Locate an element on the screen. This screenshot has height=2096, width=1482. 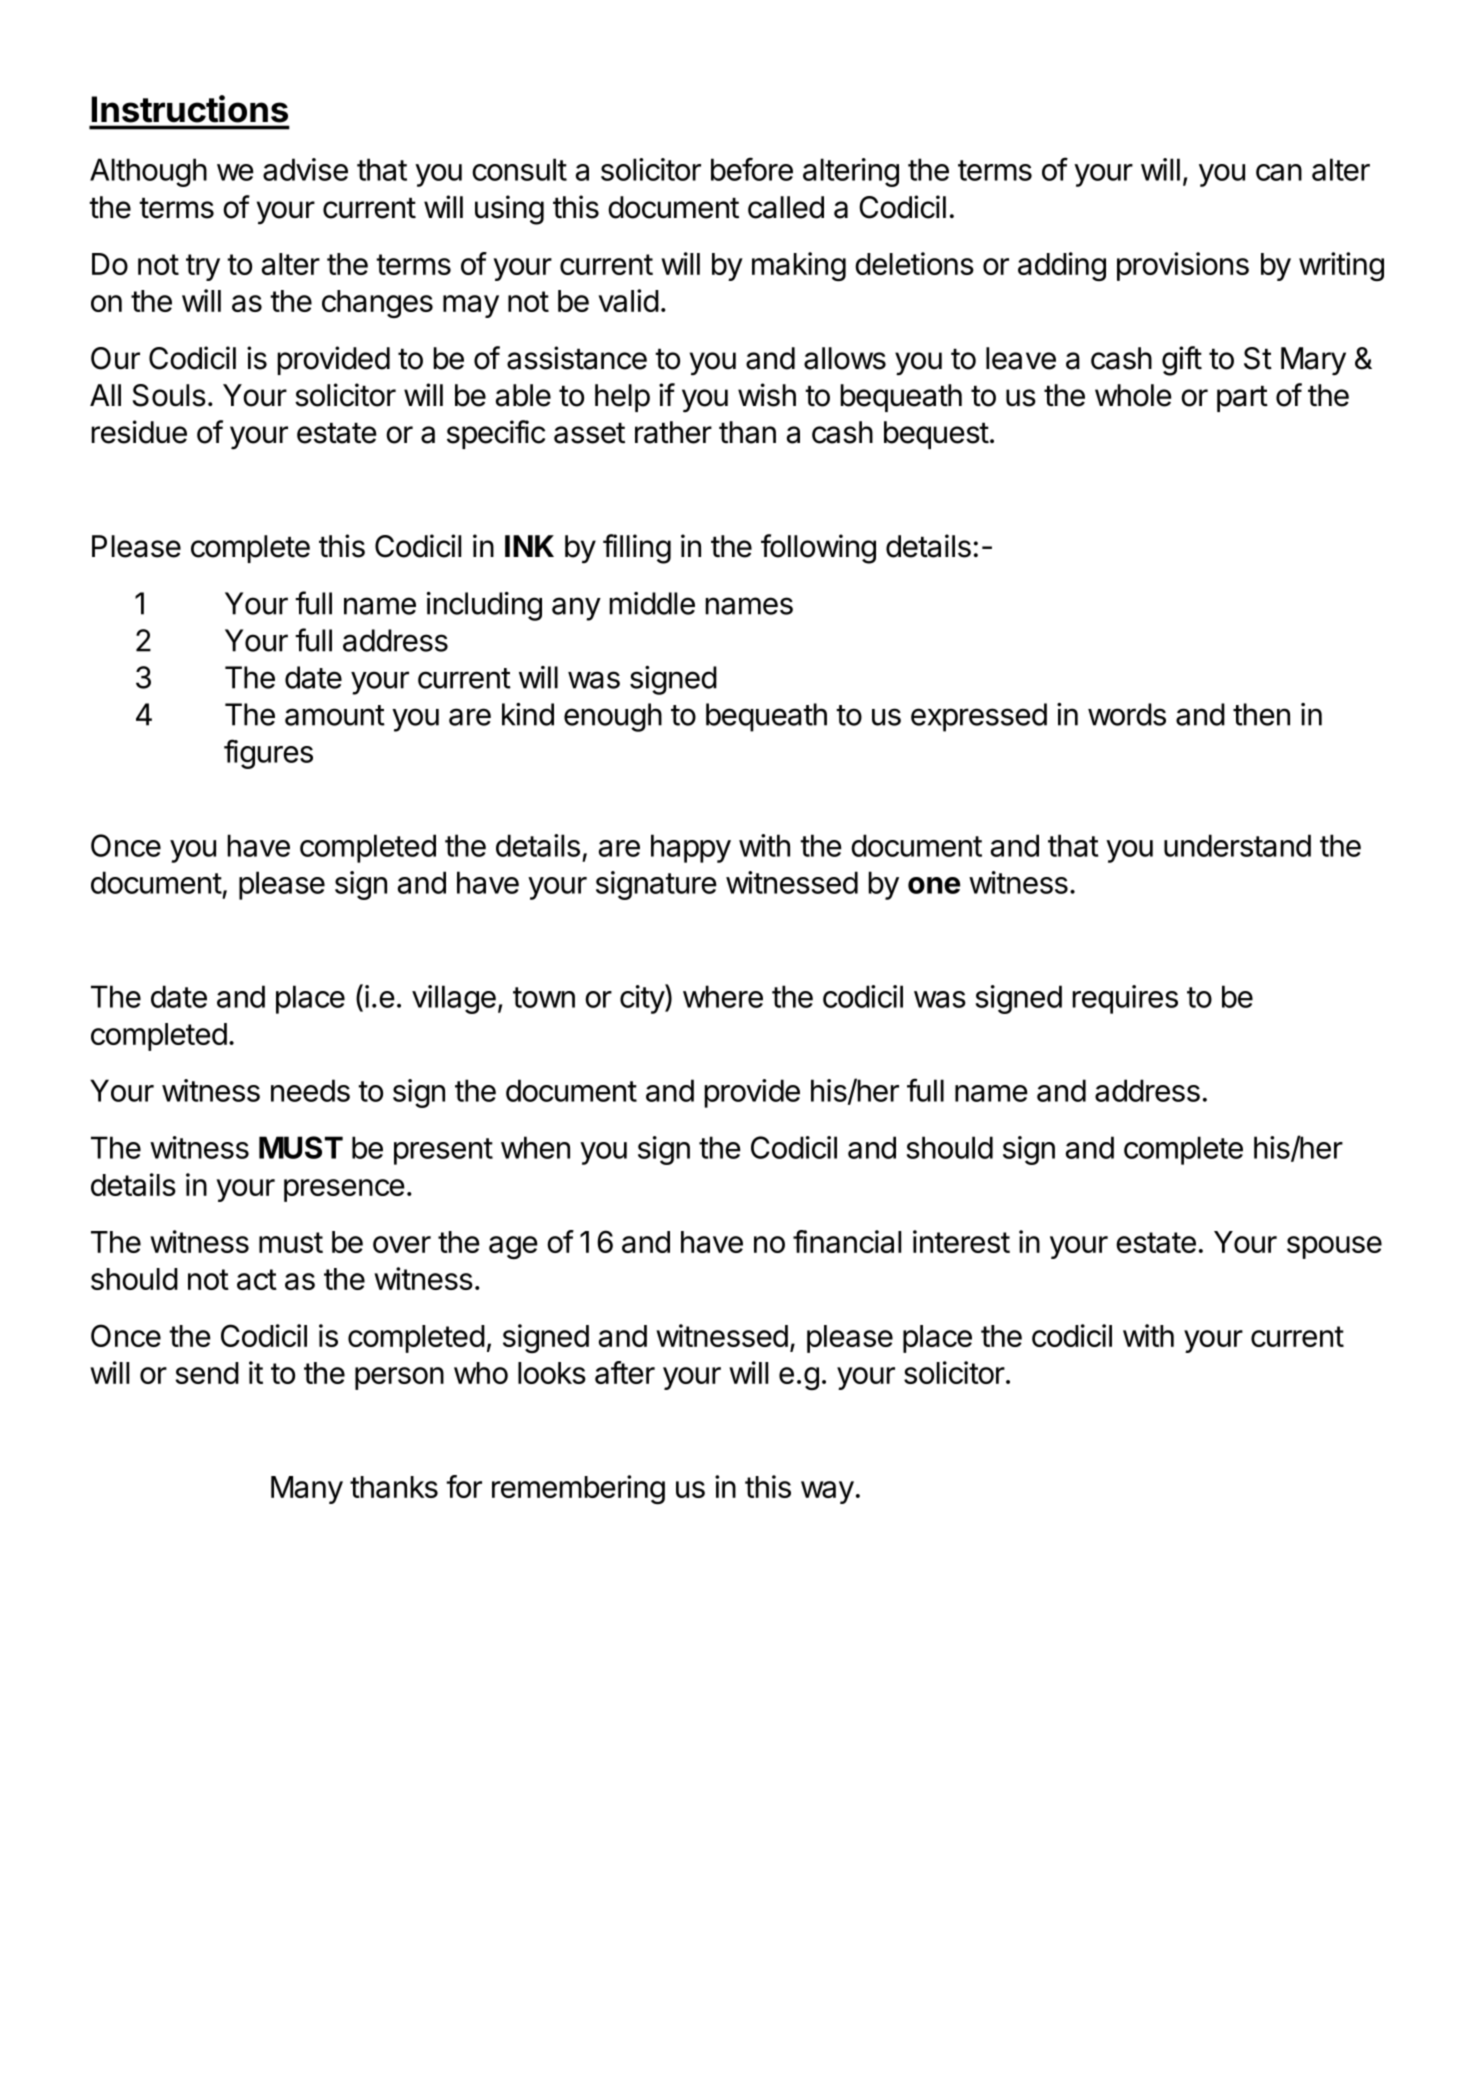
when is located at coordinates (535, 1147).
